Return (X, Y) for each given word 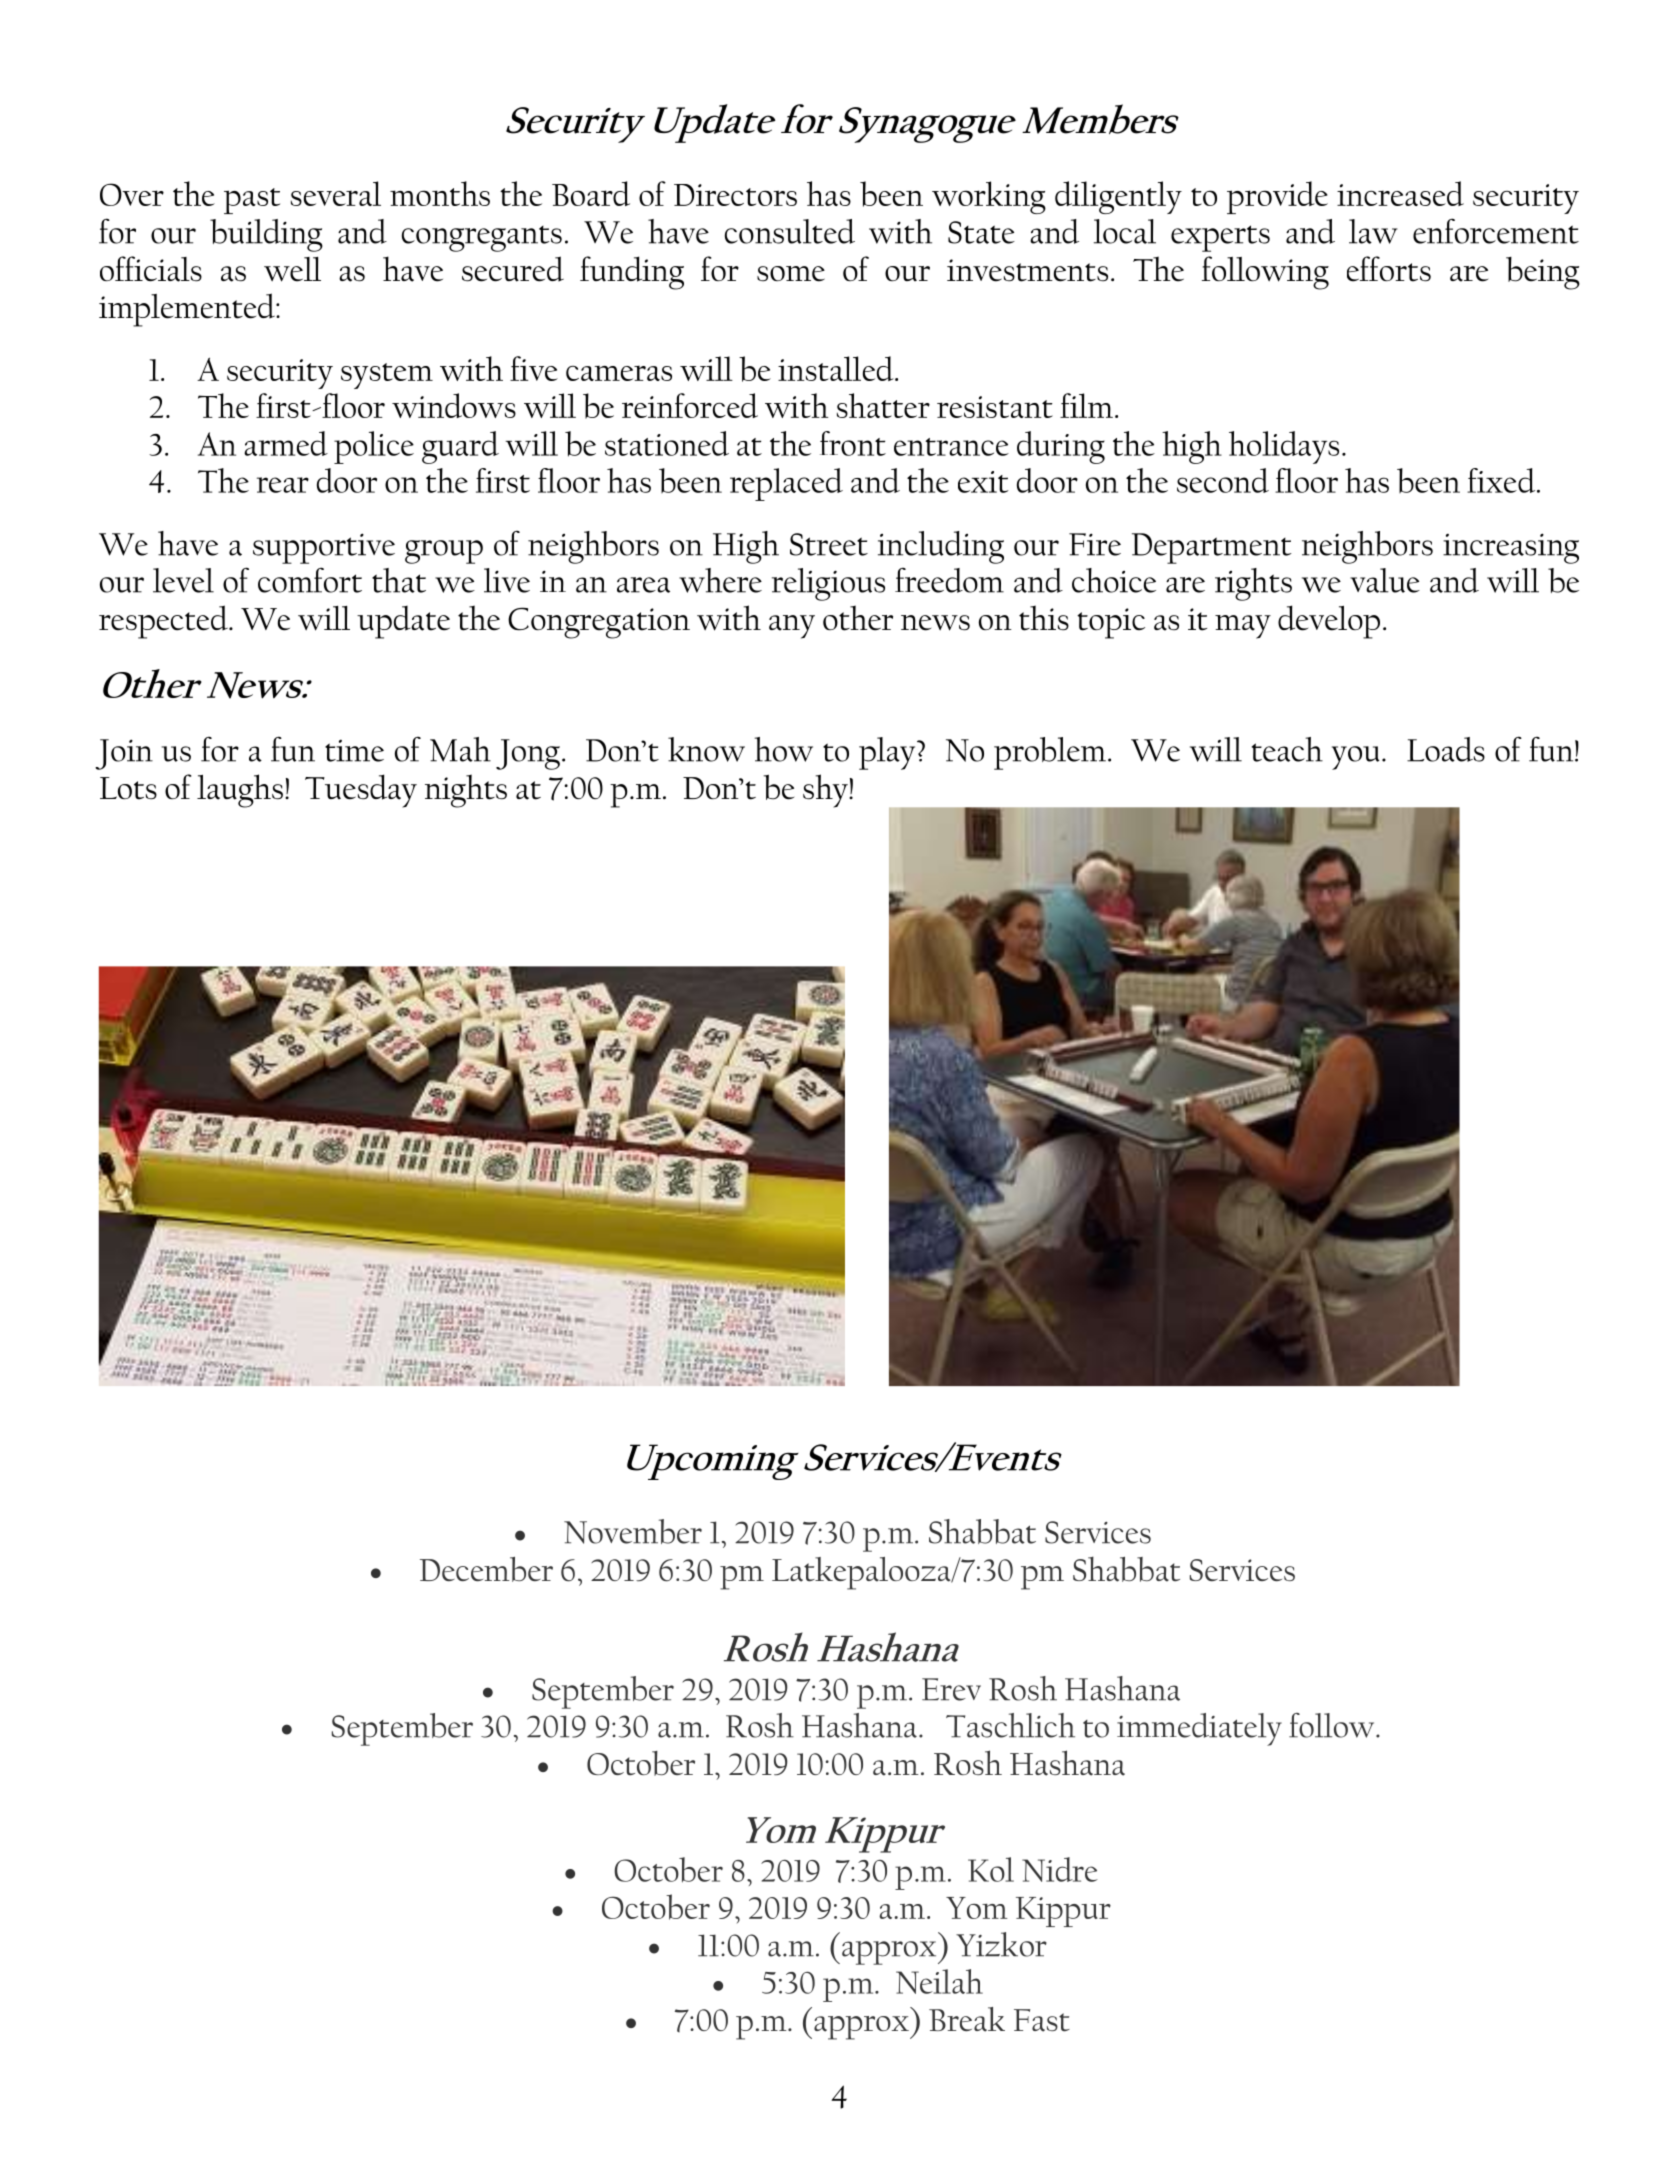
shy (826, 791)
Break (967, 2019)
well (292, 269)
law (1373, 231)
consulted (790, 231)
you (1356, 758)
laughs (240, 791)
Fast (1042, 2020)
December (486, 1569)
